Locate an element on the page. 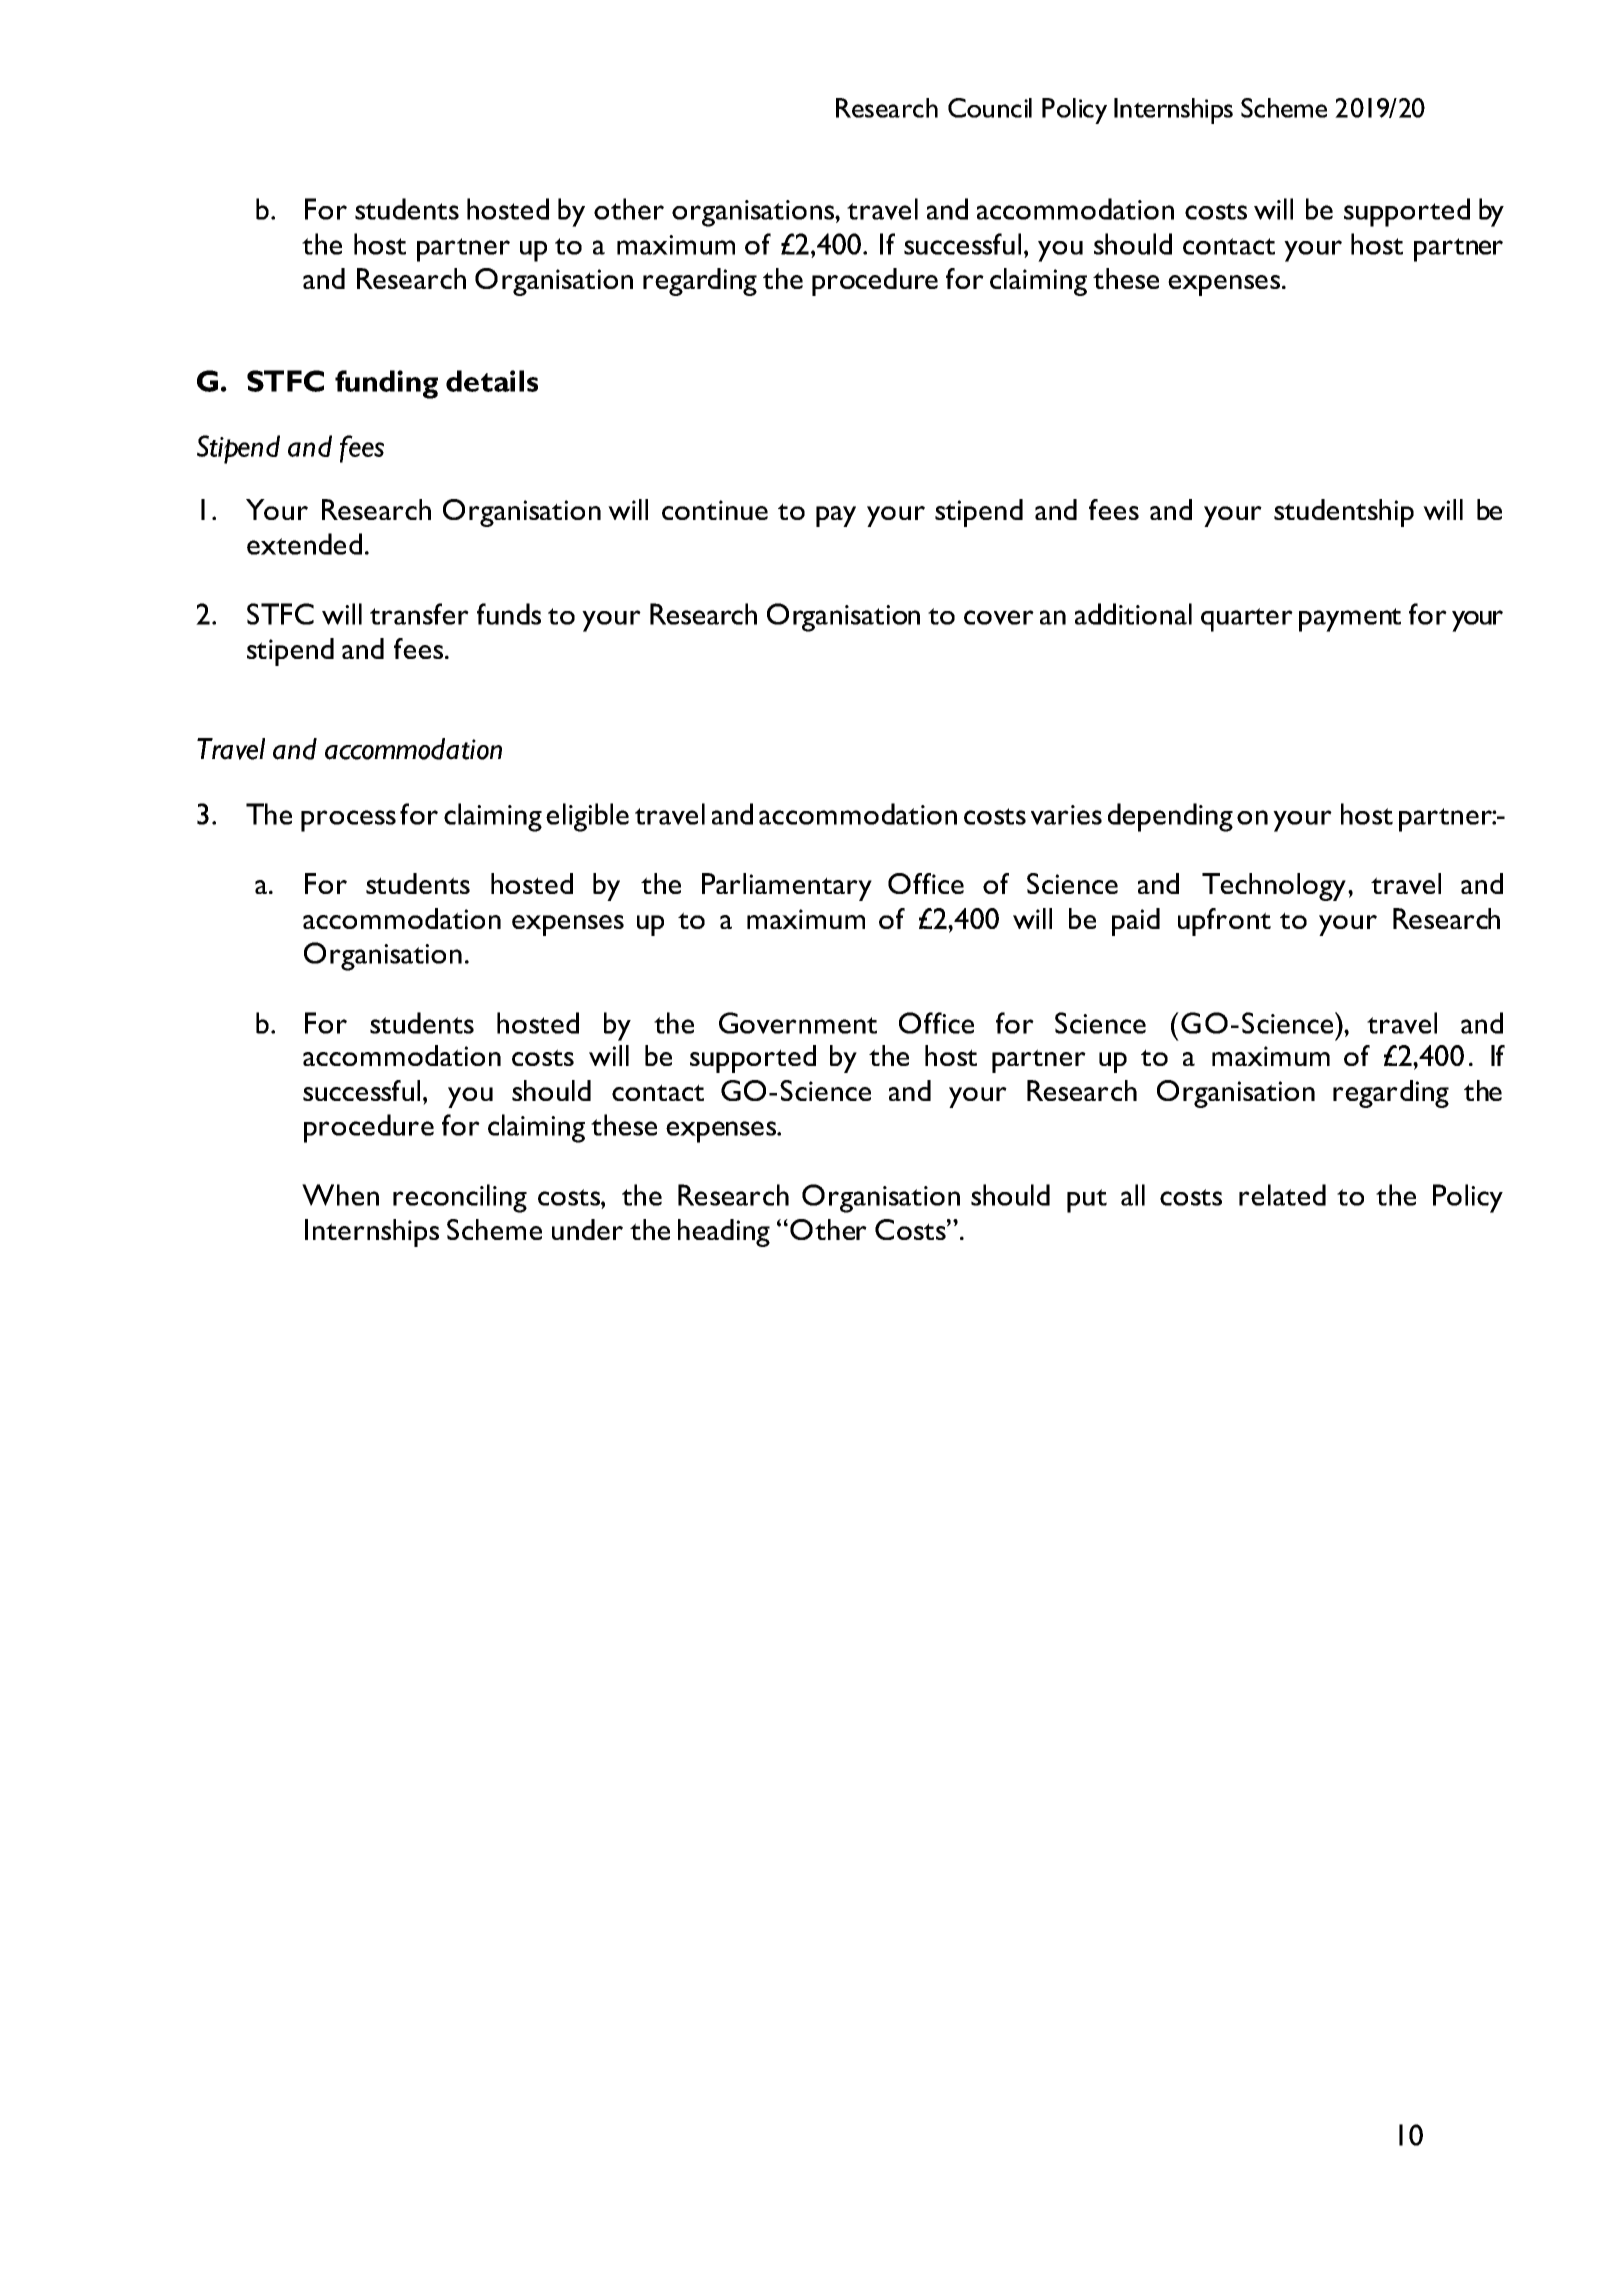  depending is located at coordinates (1170, 817).
